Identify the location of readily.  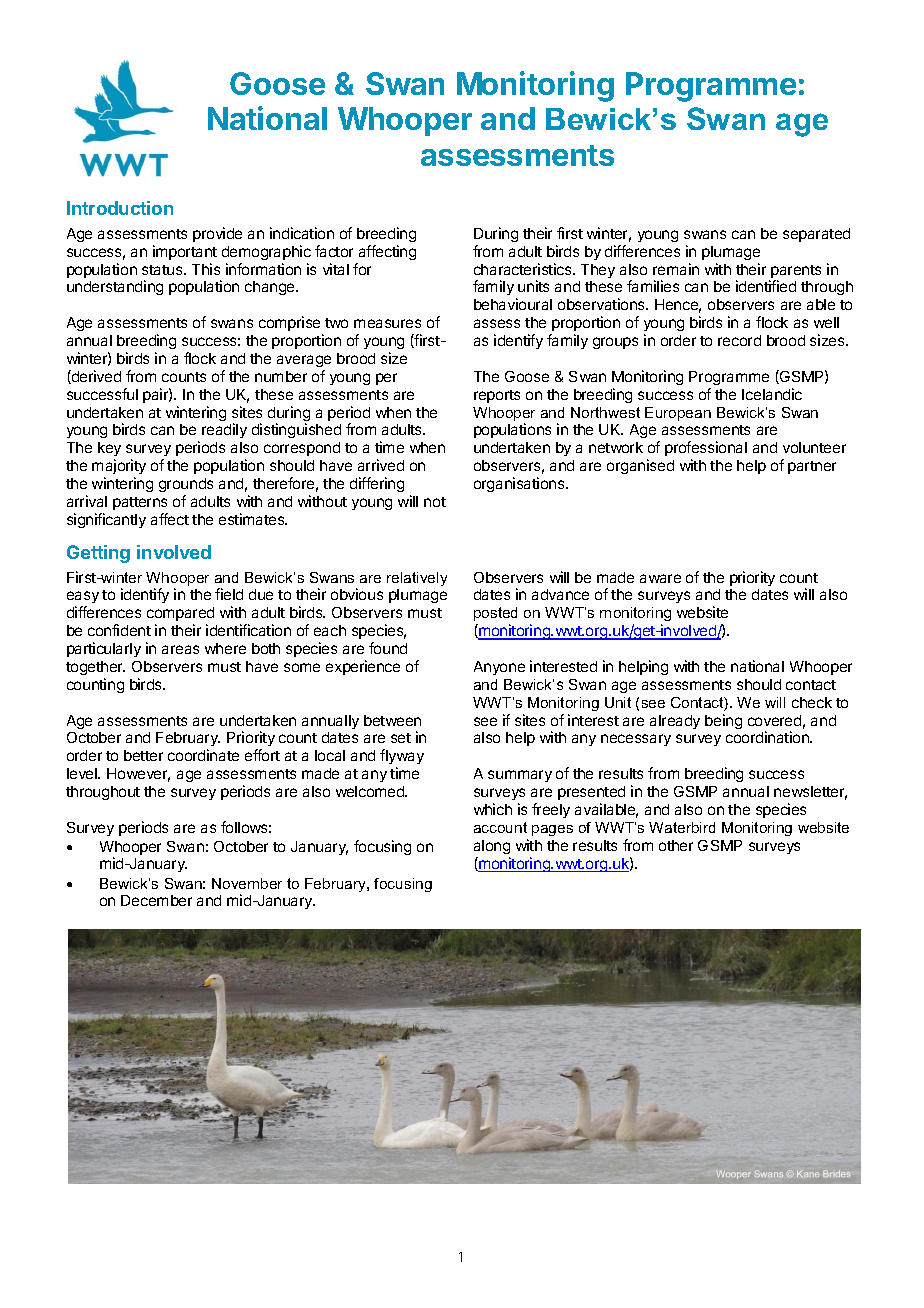
(224, 430).
